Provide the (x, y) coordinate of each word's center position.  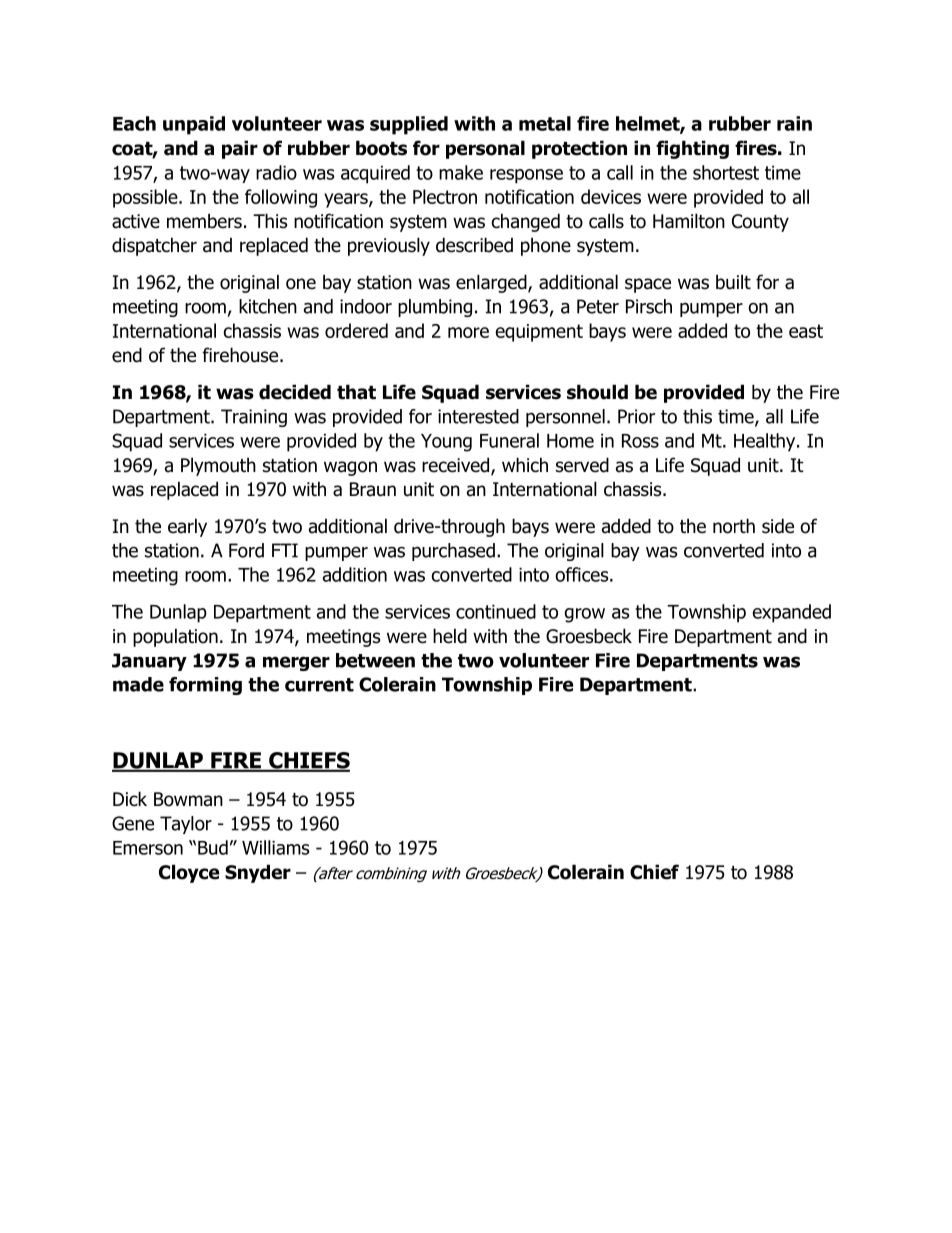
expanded (791, 613)
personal (485, 149)
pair (240, 149)
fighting (692, 149)
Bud (213, 847)
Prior (636, 416)
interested (478, 416)
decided (295, 392)
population (175, 637)
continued (496, 611)
